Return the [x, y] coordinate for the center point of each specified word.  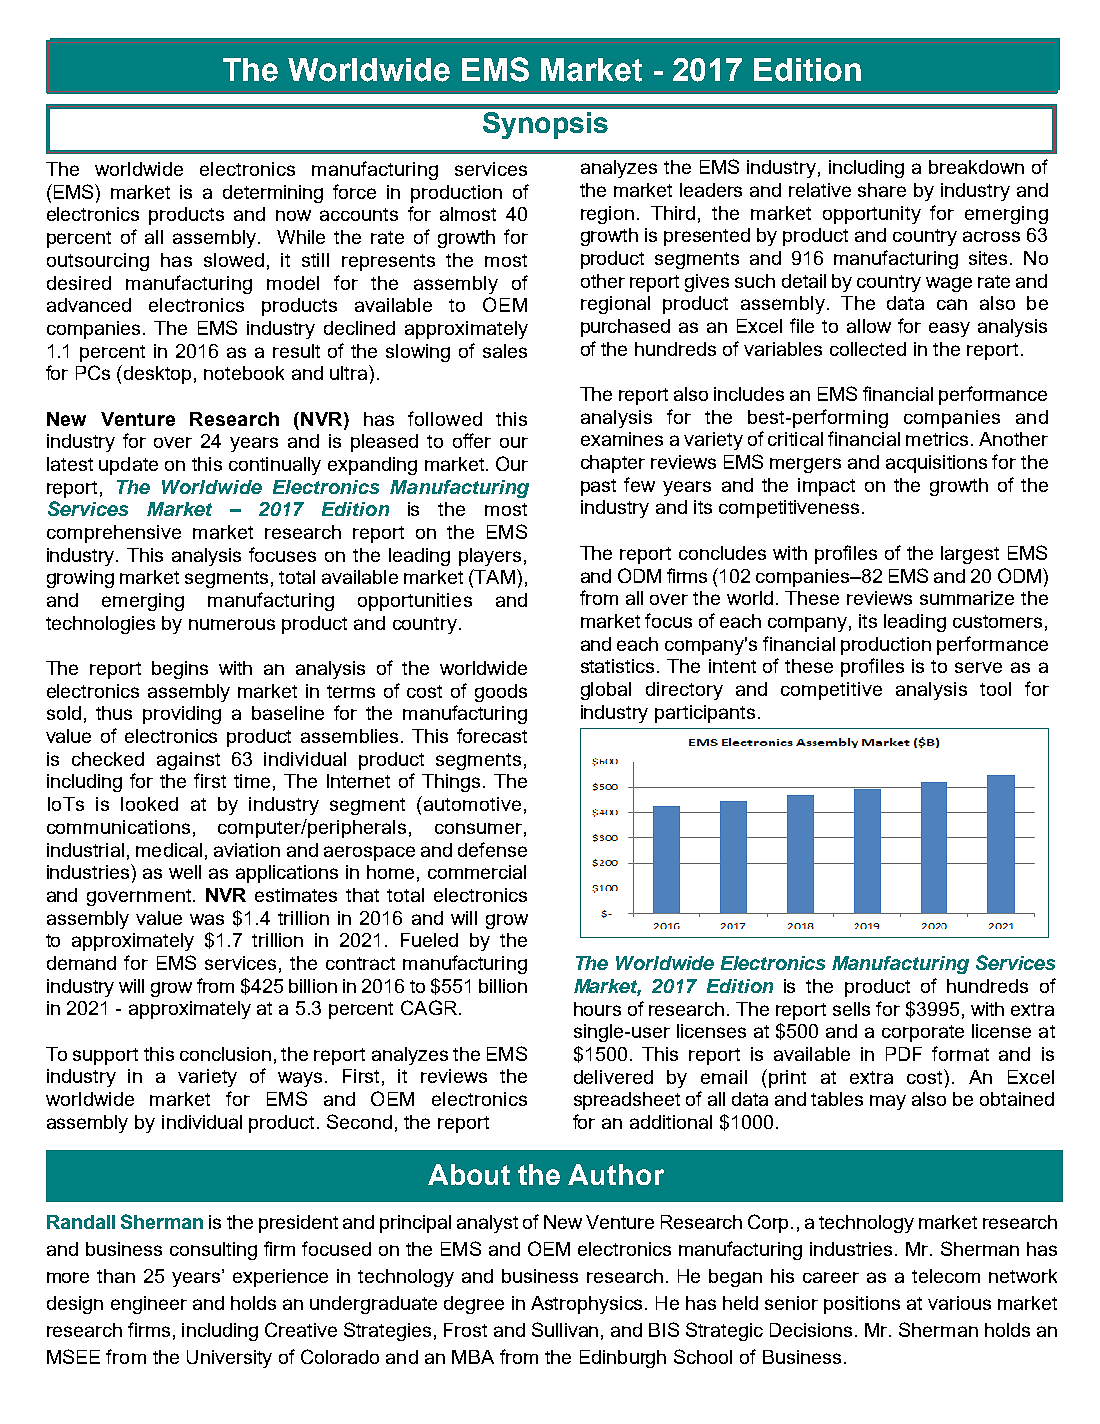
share [882, 190]
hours [597, 1009]
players [490, 557]
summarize [967, 598]
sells [851, 1009]
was [207, 919]
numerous [232, 624]
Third [673, 213]
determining [273, 194]
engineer [149, 1305]
